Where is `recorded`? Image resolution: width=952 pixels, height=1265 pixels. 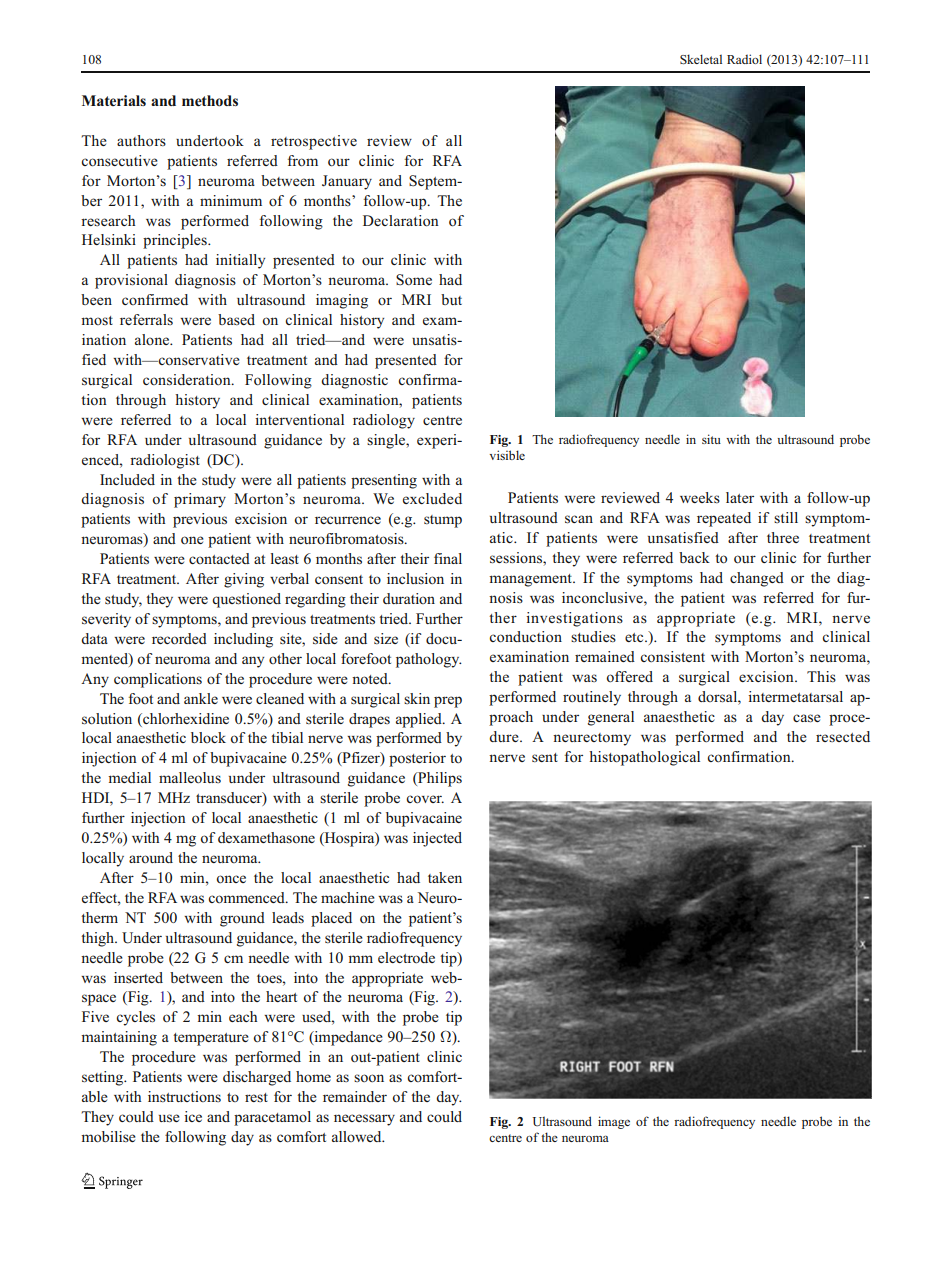
recorded is located at coordinates (179, 639).
